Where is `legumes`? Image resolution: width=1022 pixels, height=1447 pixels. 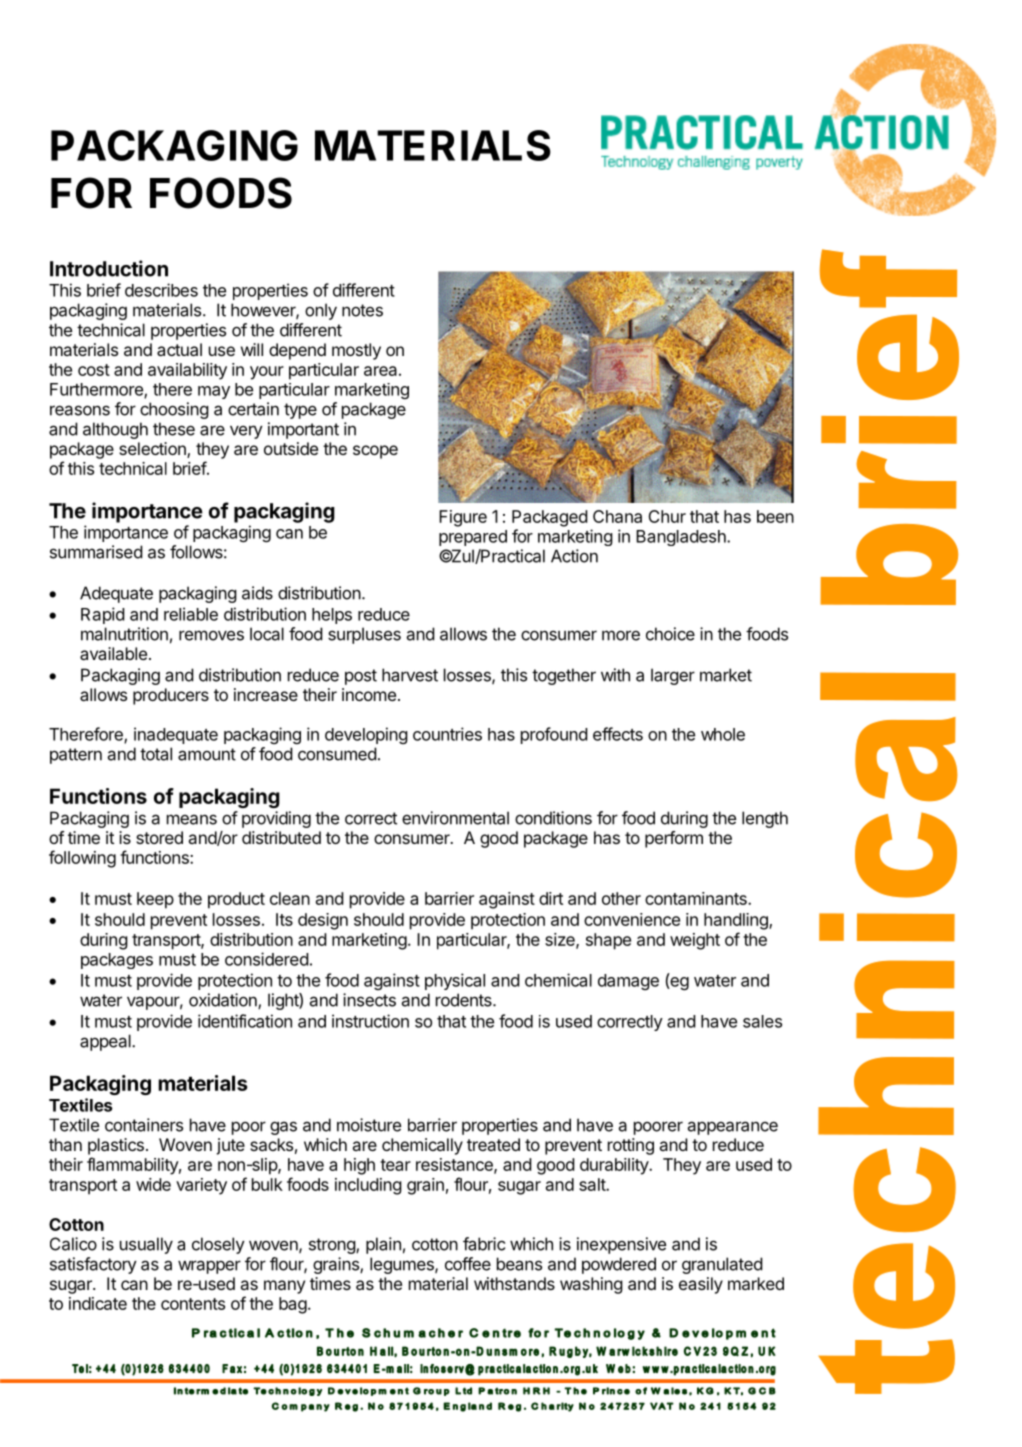 legumes is located at coordinates (403, 1265).
